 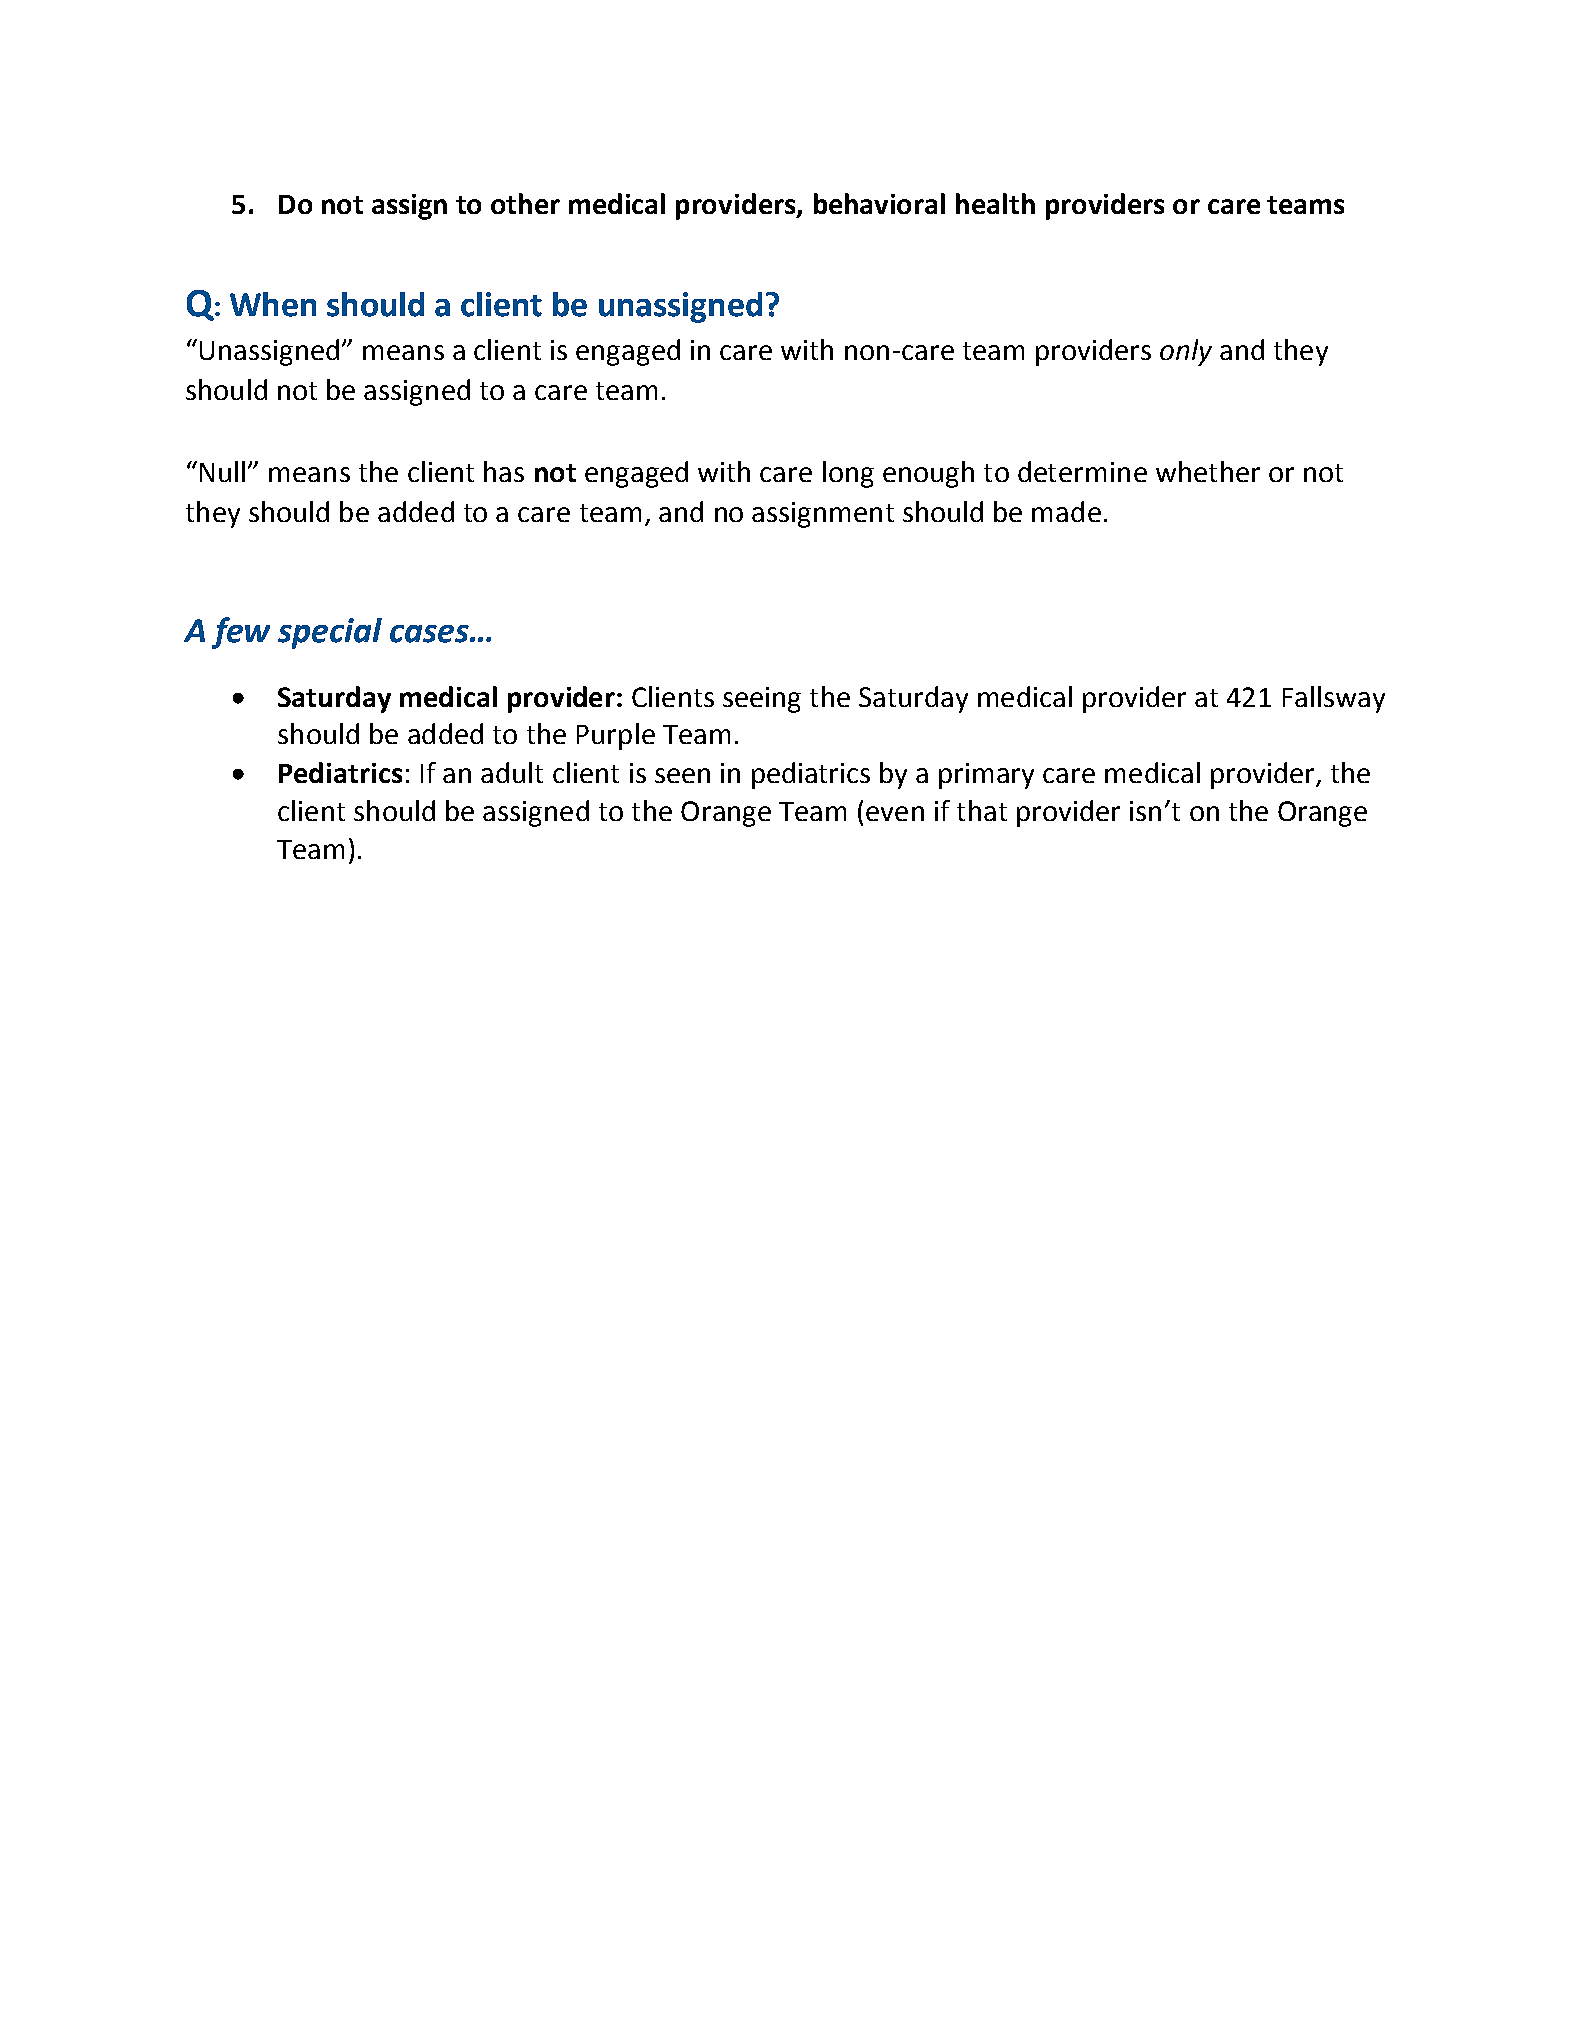 What do you see at coordinates (995, 203) in the screenshot?
I see `health` at bounding box center [995, 203].
